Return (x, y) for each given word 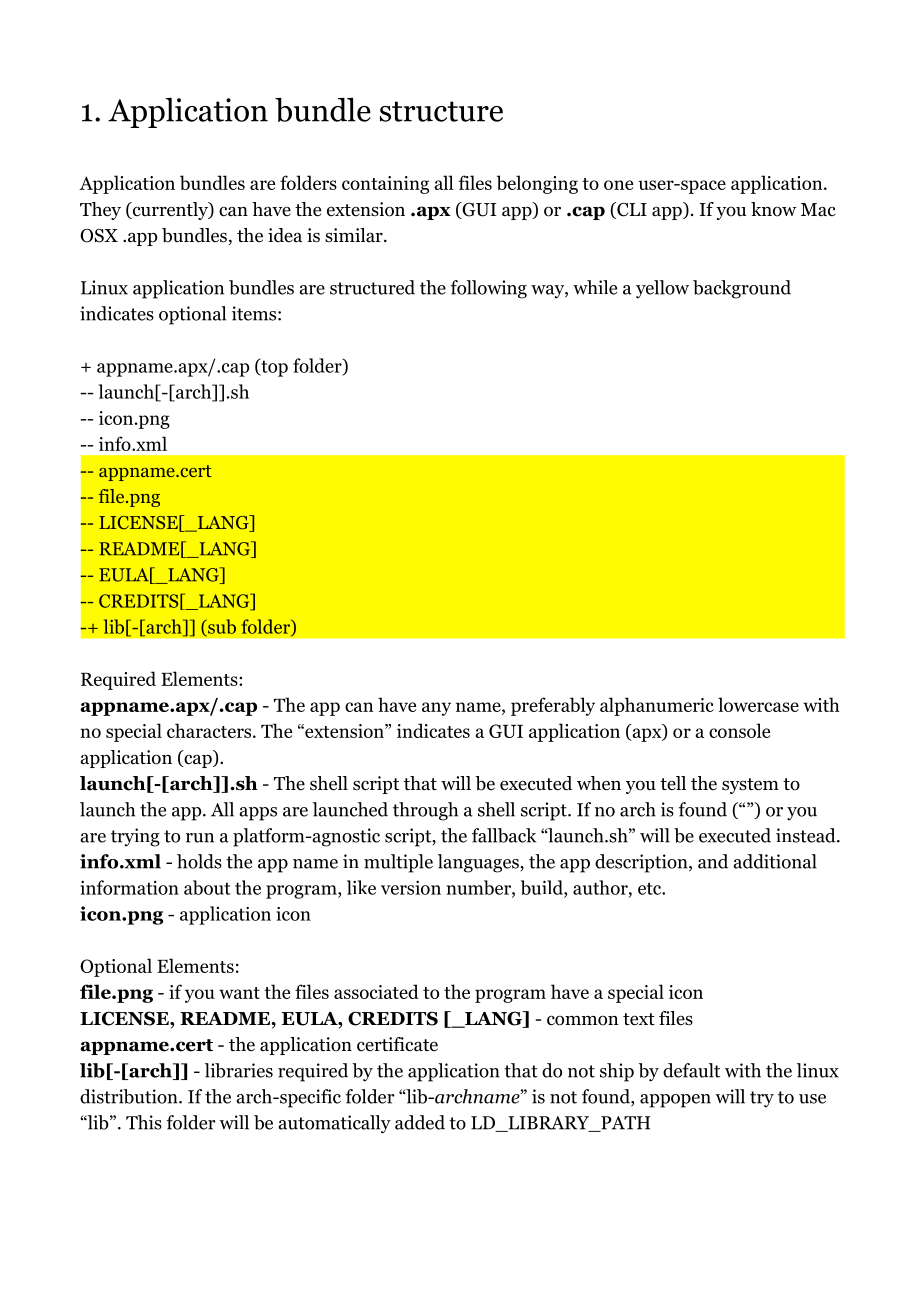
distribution (130, 1096)
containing (385, 185)
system (750, 786)
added (420, 1122)
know (773, 209)
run (200, 838)
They (100, 211)
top (273, 367)
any (436, 709)
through (425, 811)
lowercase (758, 704)
